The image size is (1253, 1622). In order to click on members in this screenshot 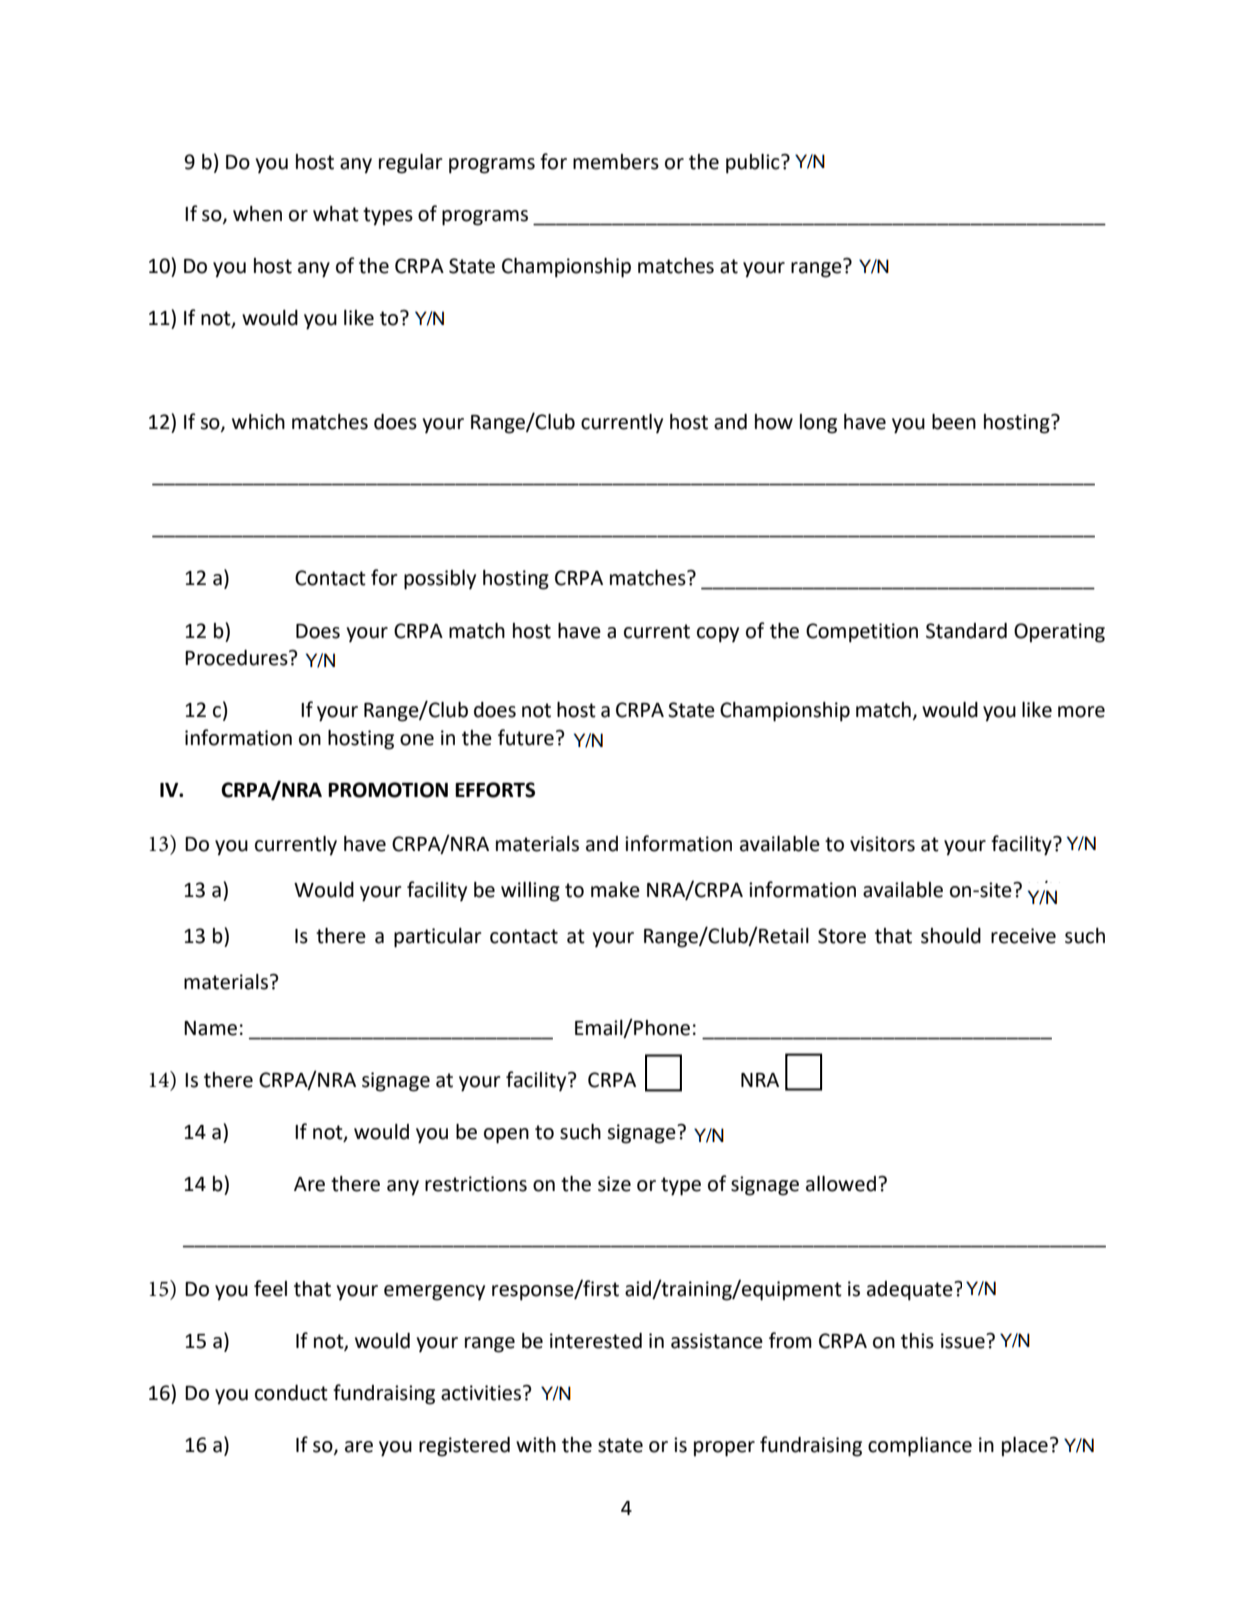, I will do `click(616, 162)`.
